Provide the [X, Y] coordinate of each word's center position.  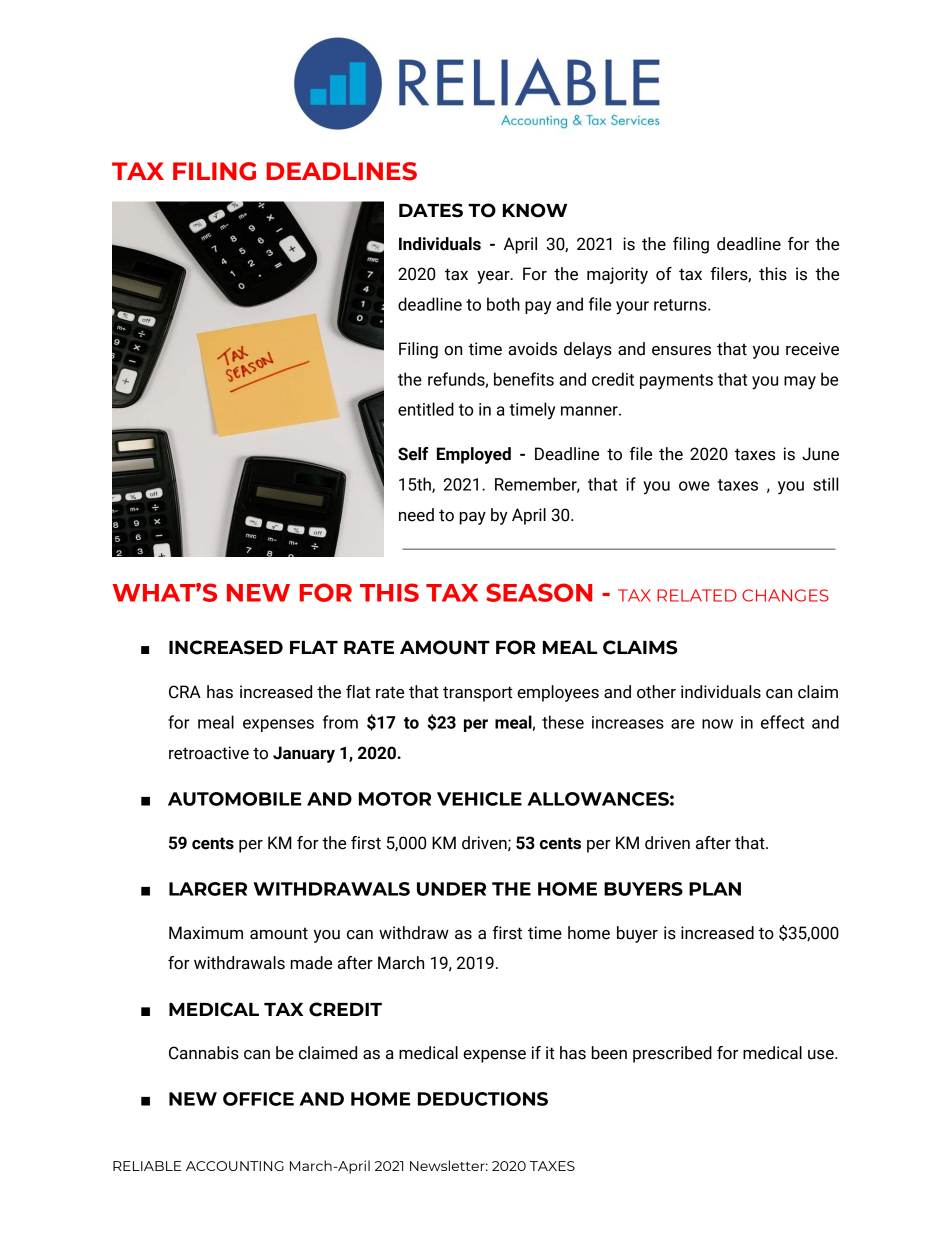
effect [782, 722]
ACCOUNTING [235, 1166]
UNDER [451, 889]
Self [413, 454]
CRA [185, 692]
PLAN [715, 889]
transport [477, 694]
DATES [431, 210]
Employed [474, 455]
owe [694, 486]
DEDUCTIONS [483, 1099]
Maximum [206, 933]
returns [681, 305]
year [494, 277]
